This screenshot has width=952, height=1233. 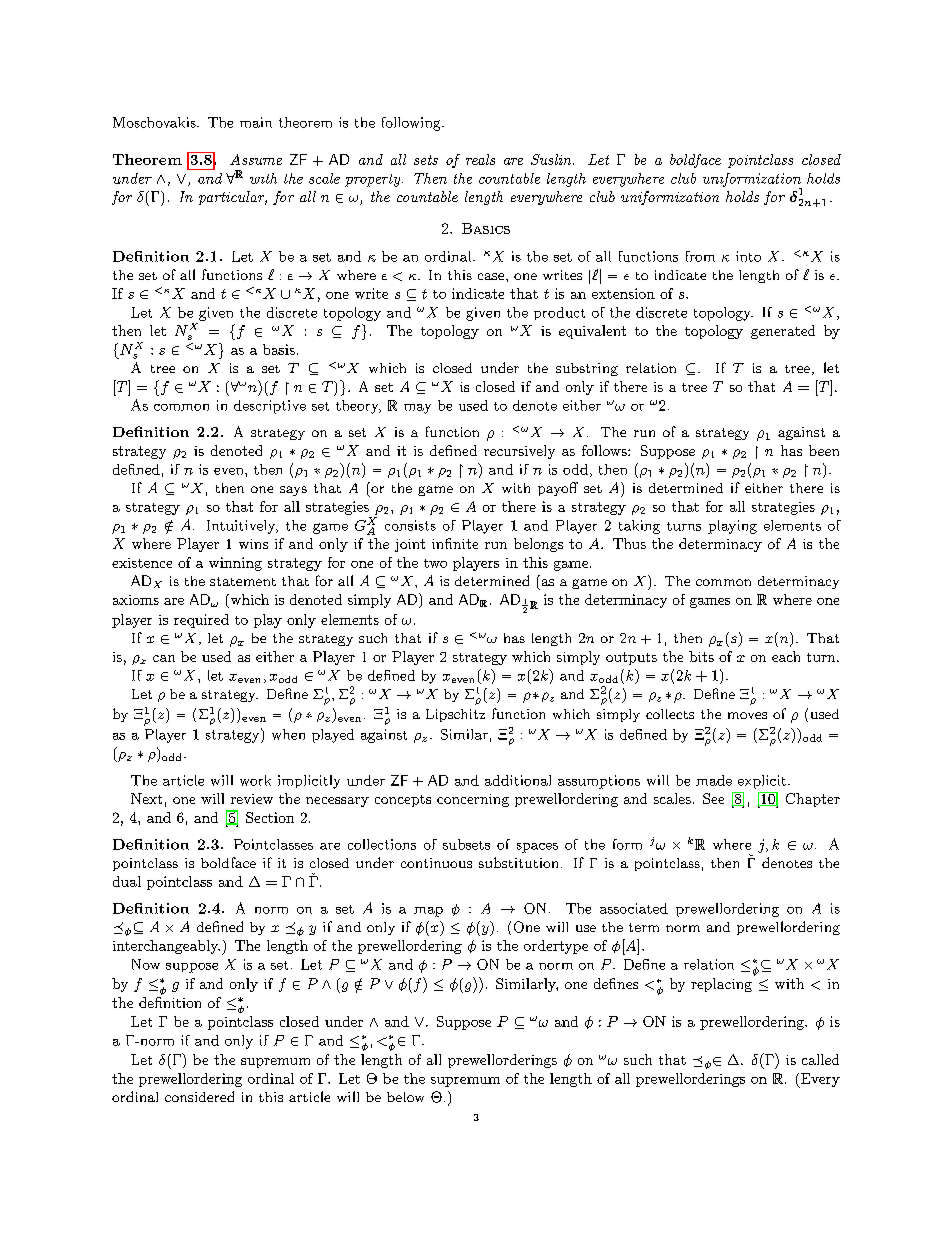 I want to click on reals, so click(x=480, y=159).
